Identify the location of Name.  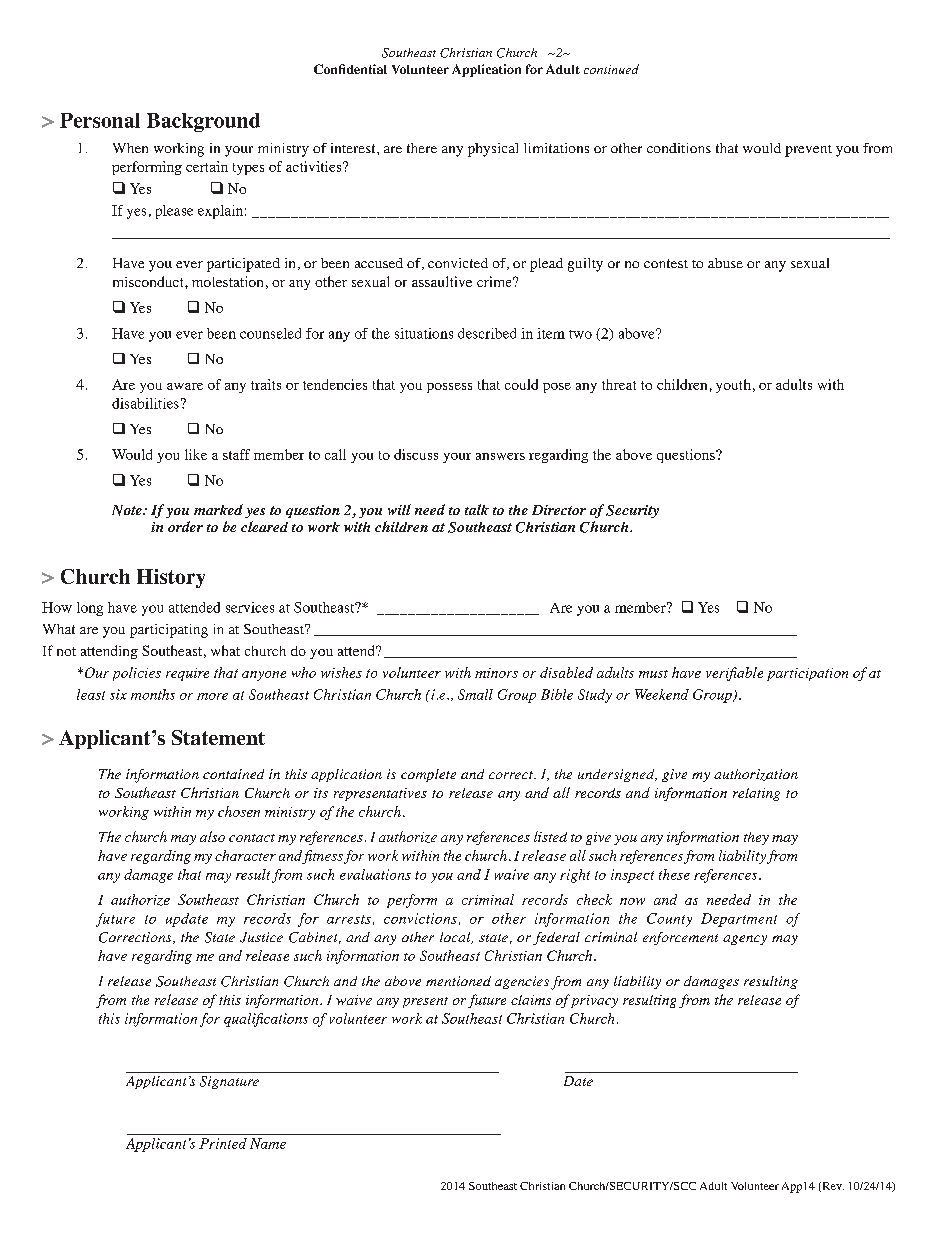
(268, 1143).
